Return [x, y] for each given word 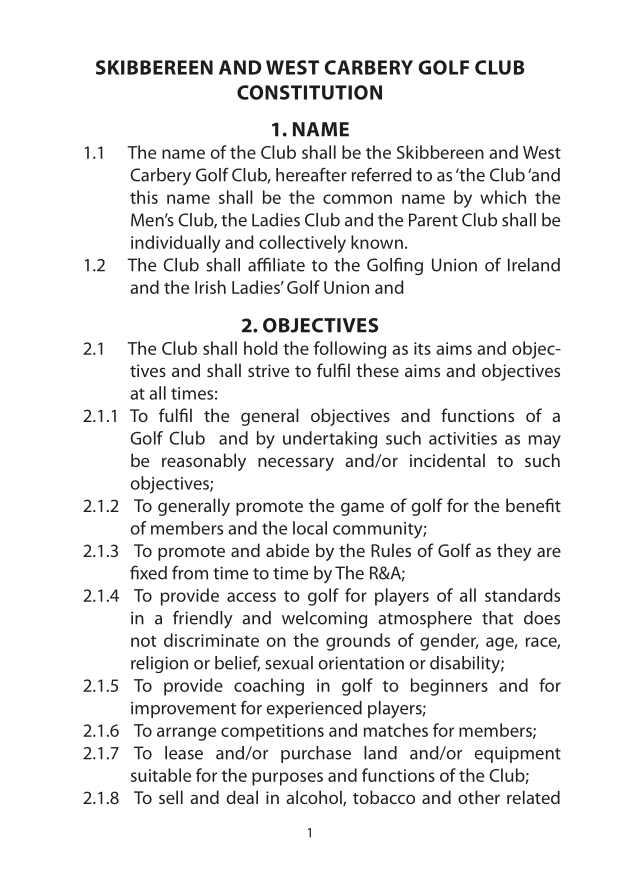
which [503, 197]
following [350, 350]
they [514, 552]
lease [184, 753]
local [310, 528]
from [190, 573]
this [144, 197]
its [422, 348]
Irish [210, 287]
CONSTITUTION [309, 92]
